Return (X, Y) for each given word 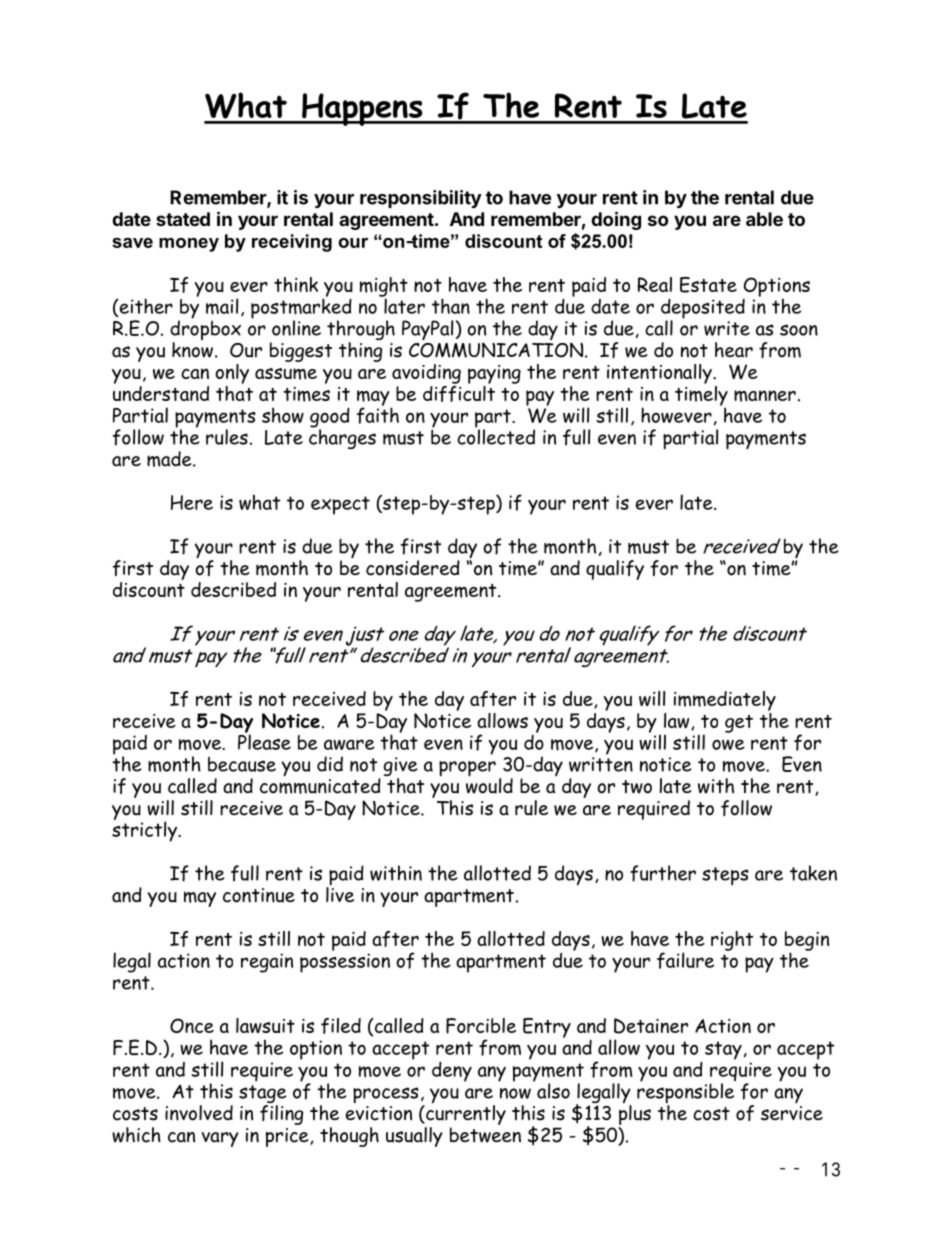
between (485, 1135)
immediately (725, 701)
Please (264, 741)
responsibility (421, 199)
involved (199, 1113)
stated (183, 219)
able (764, 219)
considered (413, 568)
